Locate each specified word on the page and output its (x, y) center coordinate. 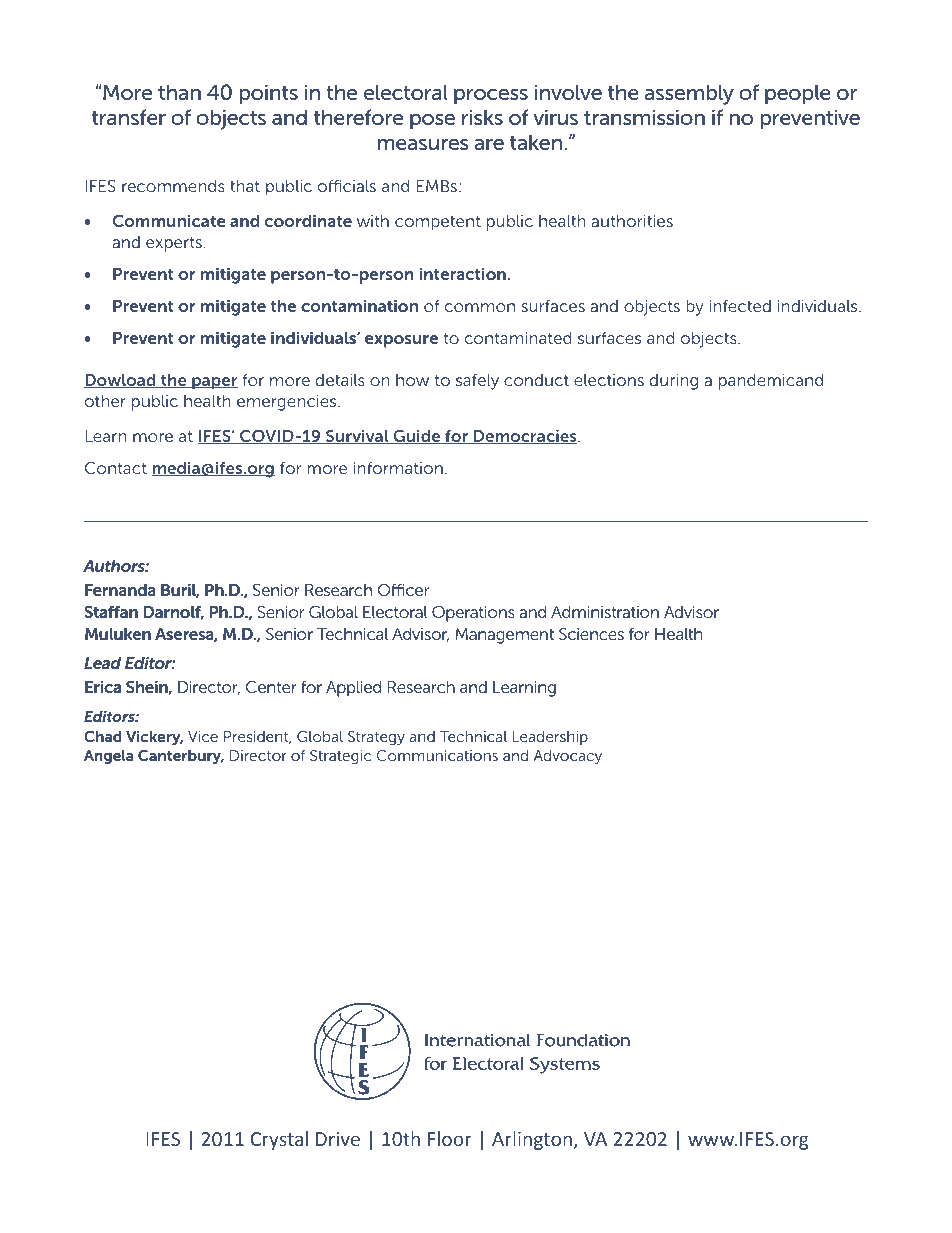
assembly (689, 94)
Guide (417, 436)
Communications (437, 755)
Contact (116, 468)
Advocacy (568, 757)
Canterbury (181, 757)
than (179, 92)
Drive (338, 1139)
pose (432, 122)
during (674, 382)
